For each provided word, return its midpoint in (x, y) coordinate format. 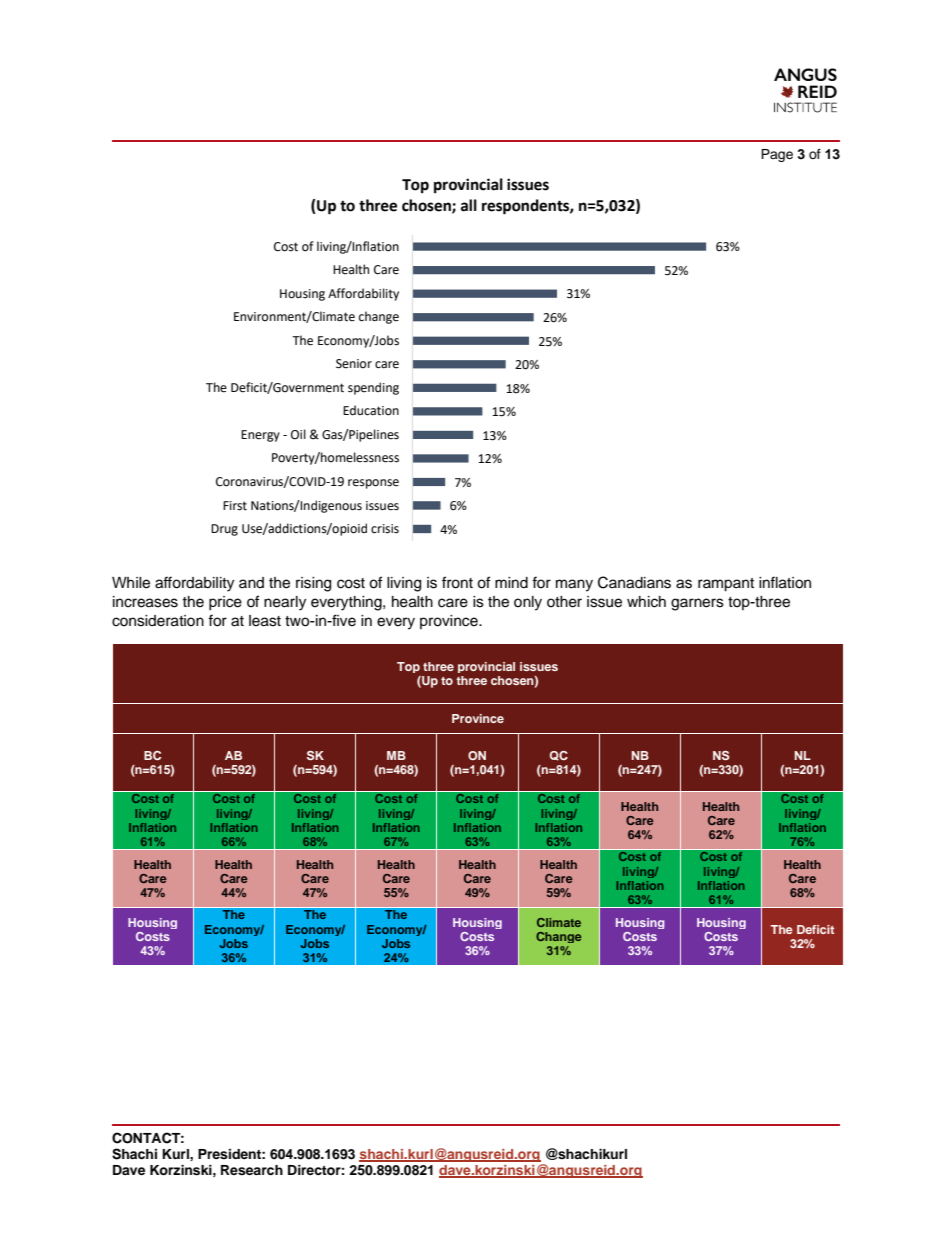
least (265, 621)
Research (252, 1170)
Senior (354, 364)
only (528, 603)
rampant (726, 585)
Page (777, 155)
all (469, 205)
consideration (158, 621)
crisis (385, 529)
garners (697, 604)
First (235, 506)
